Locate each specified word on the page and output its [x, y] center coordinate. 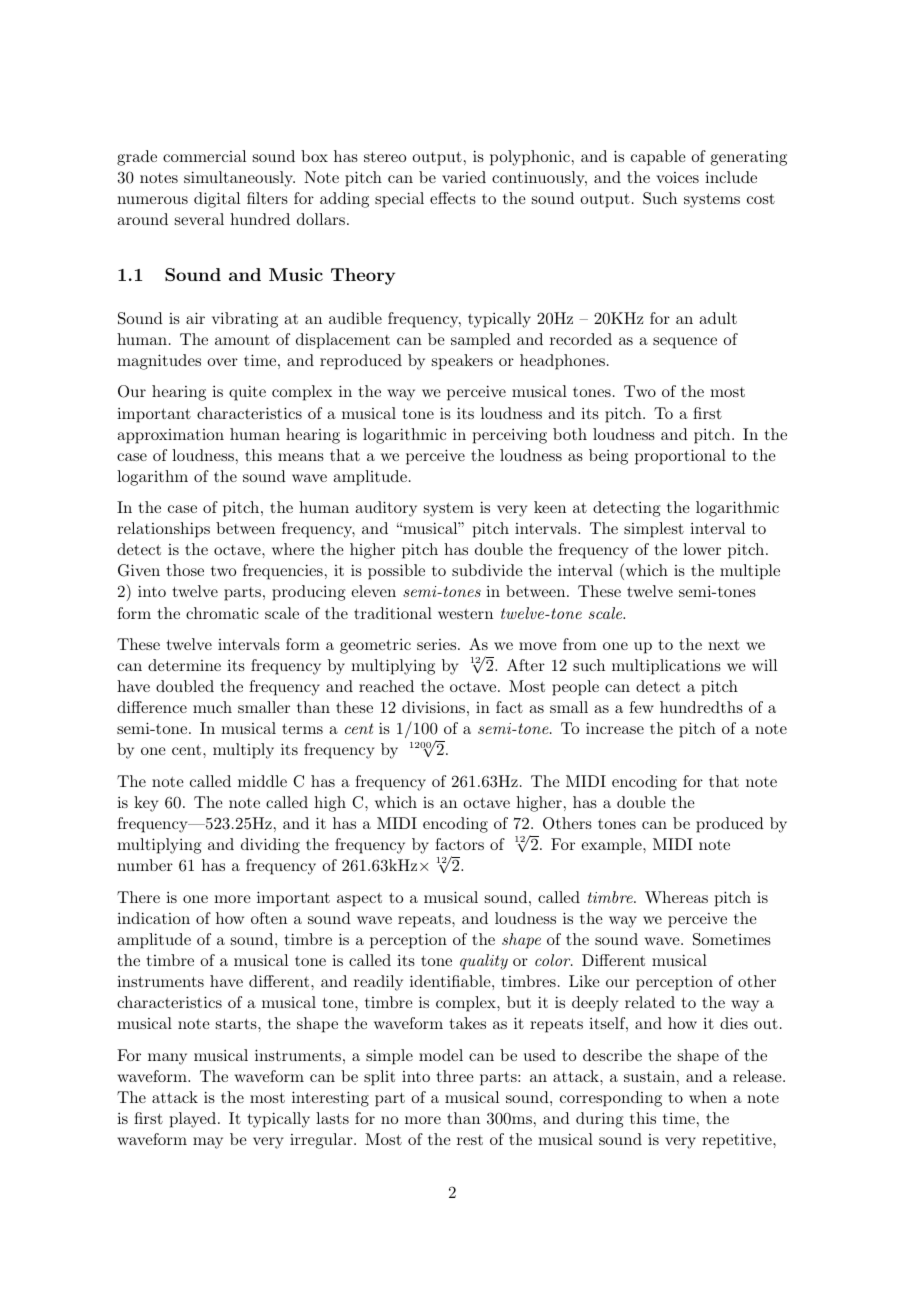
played [193, 1120]
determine [184, 665]
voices [677, 177]
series [438, 644]
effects [453, 198]
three [455, 1076]
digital [217, 200]
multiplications [666, 667]
